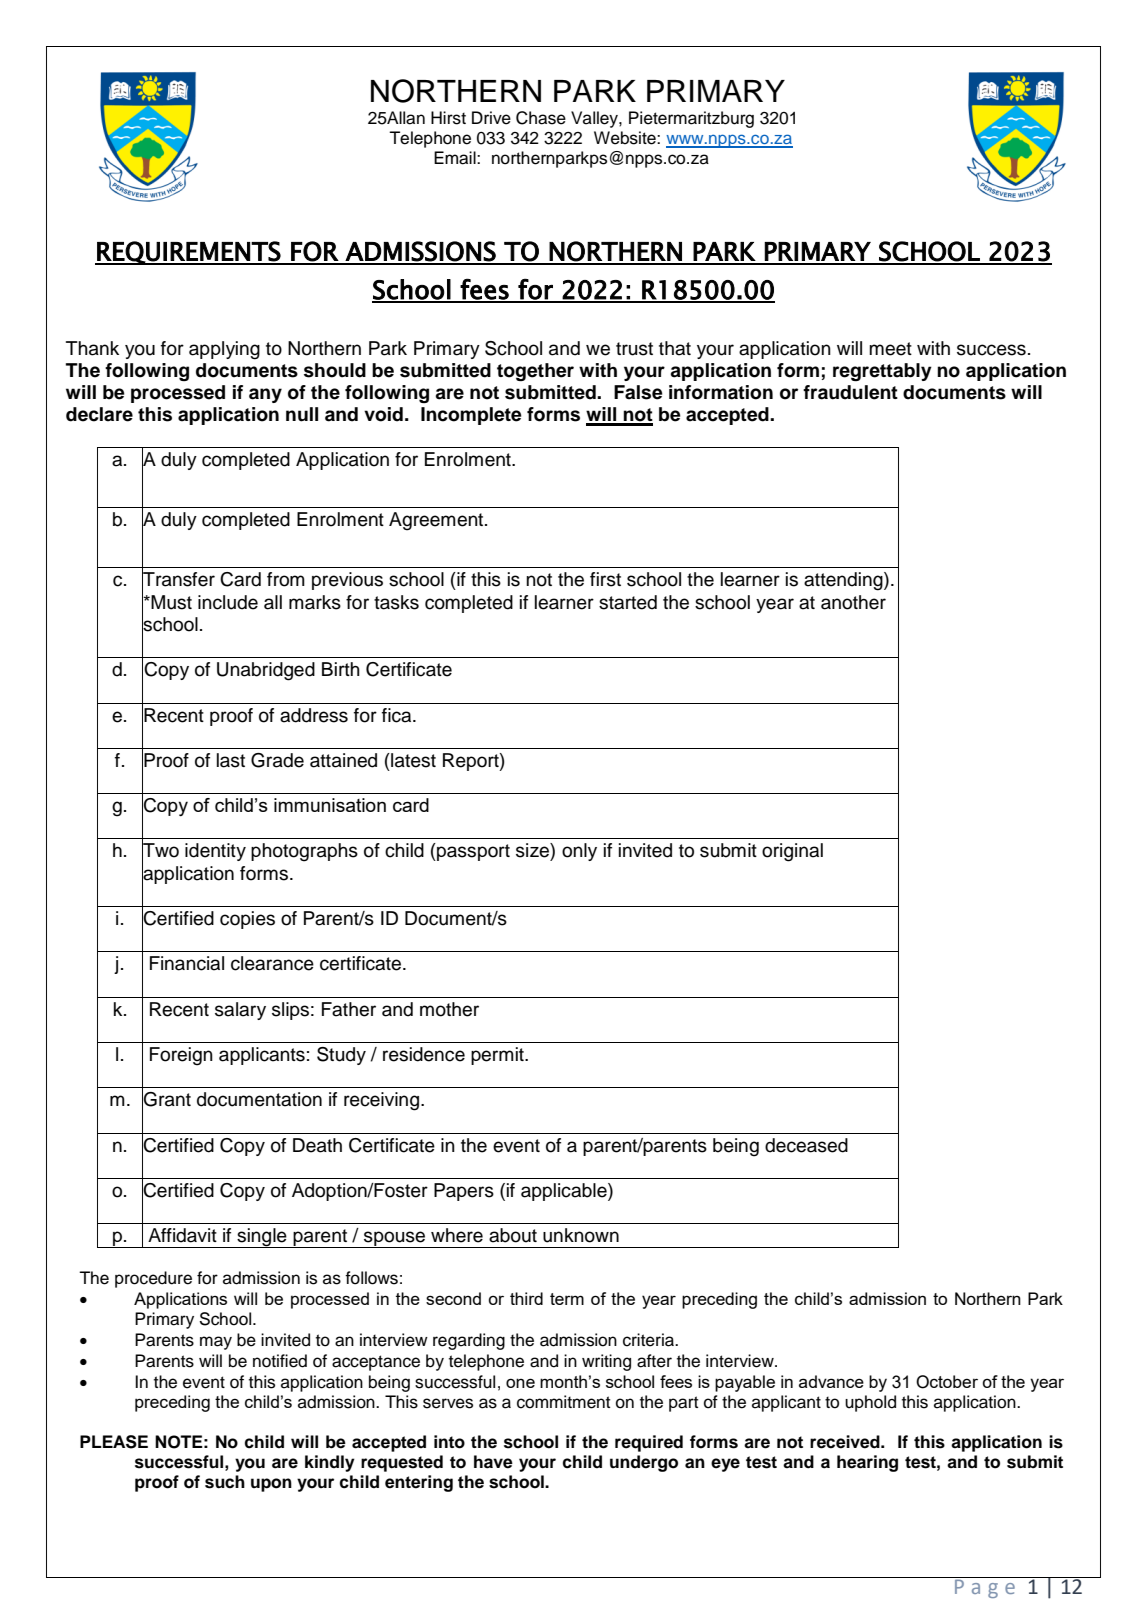  What do you see at coordinates (806, 1145) in the page?
I see `deceased` at bounding box center [806, 1145].
